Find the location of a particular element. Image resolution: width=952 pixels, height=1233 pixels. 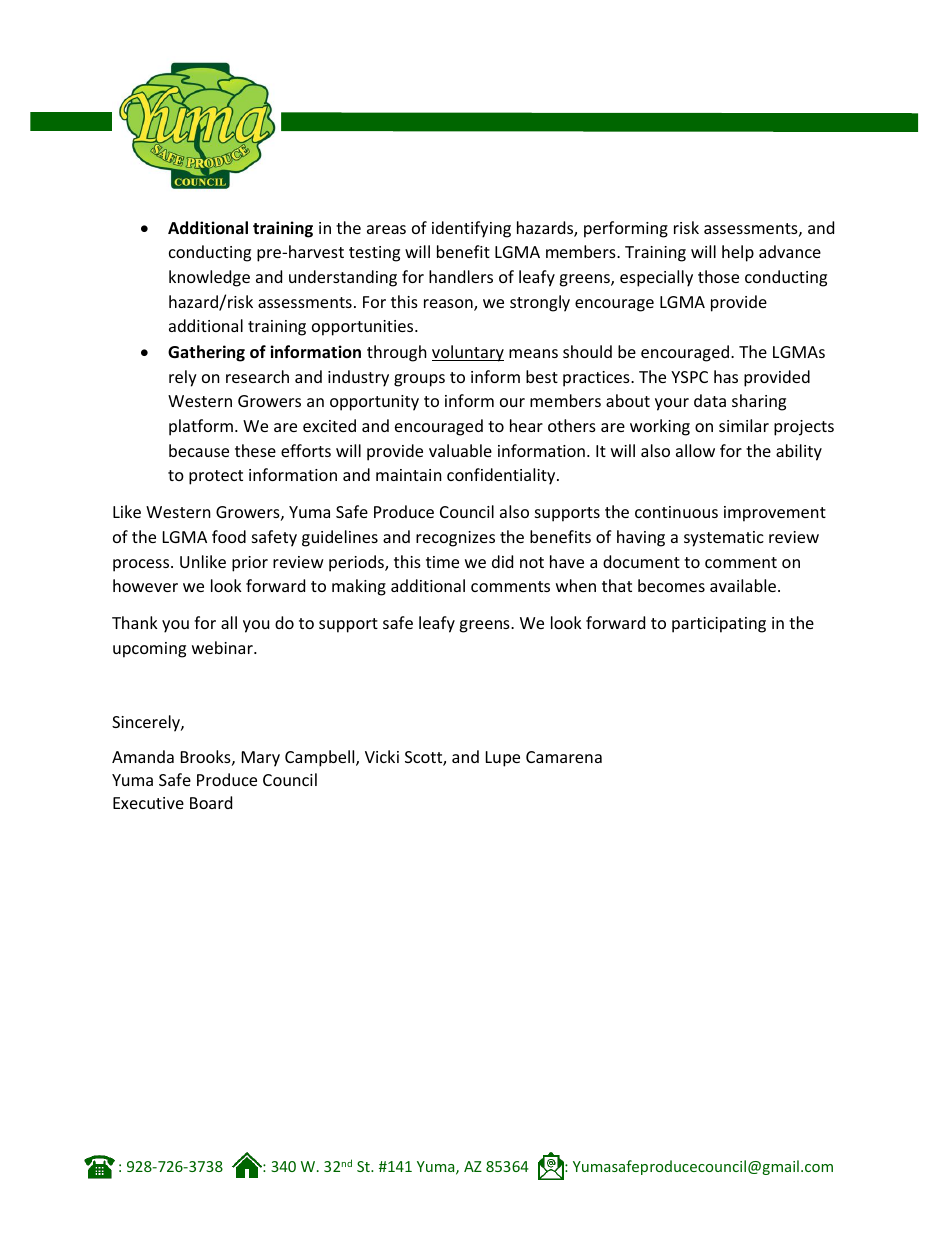

Board is located at coordinates (211, 802).
